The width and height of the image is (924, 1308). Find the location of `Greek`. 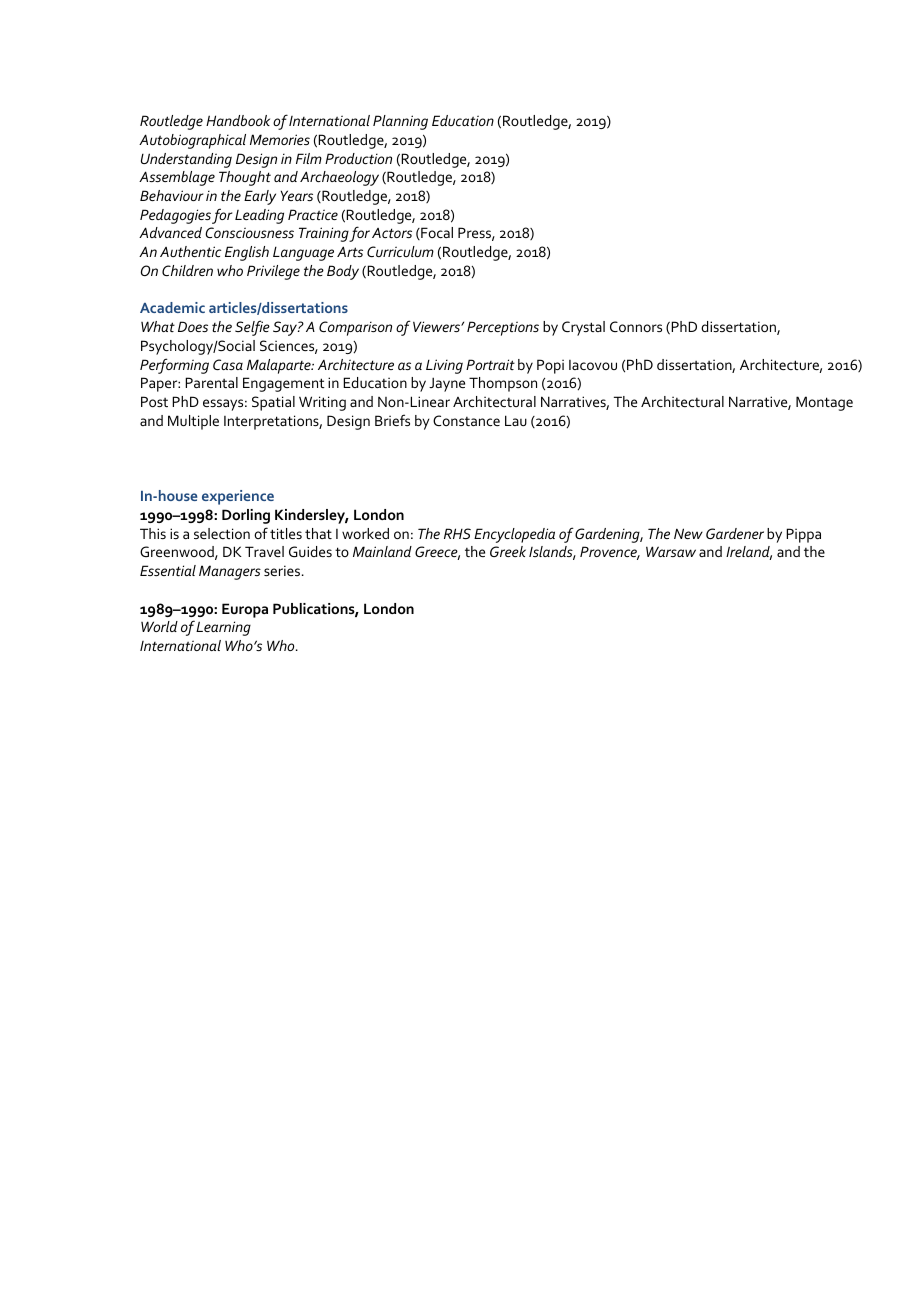

Greek is located at coordinates (508, 551).
